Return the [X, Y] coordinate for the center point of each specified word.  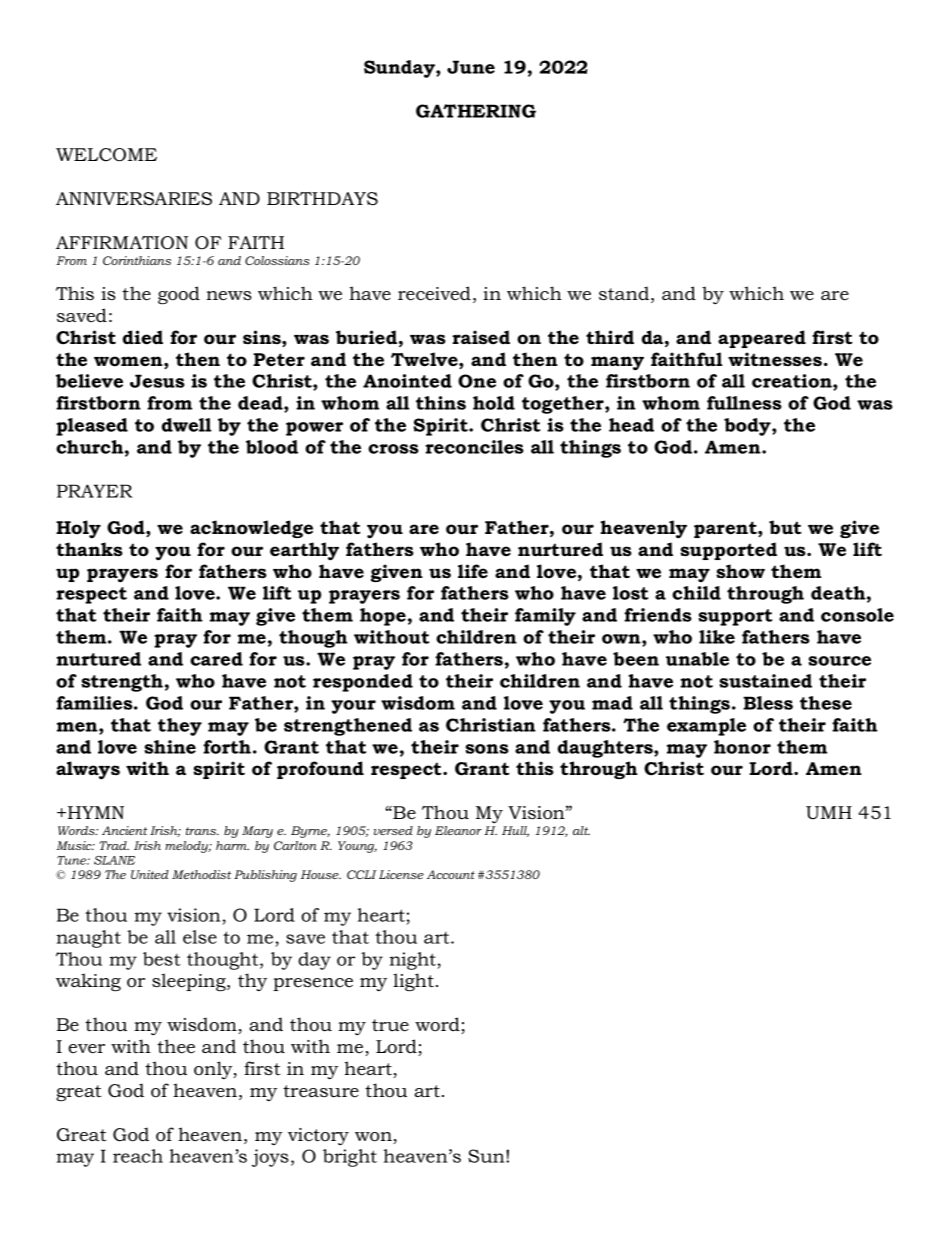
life [473, 571]
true [390, 1025]
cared [216, 659]
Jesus [157, 381]
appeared [762, 339]
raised [481, 337]
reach [138, 1156]
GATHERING [476, 111]
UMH [829, 813]
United [150, 874]
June [471, 67]
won [374, 1138]
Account [451, 874]
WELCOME [106, 155]
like [717, 637]
